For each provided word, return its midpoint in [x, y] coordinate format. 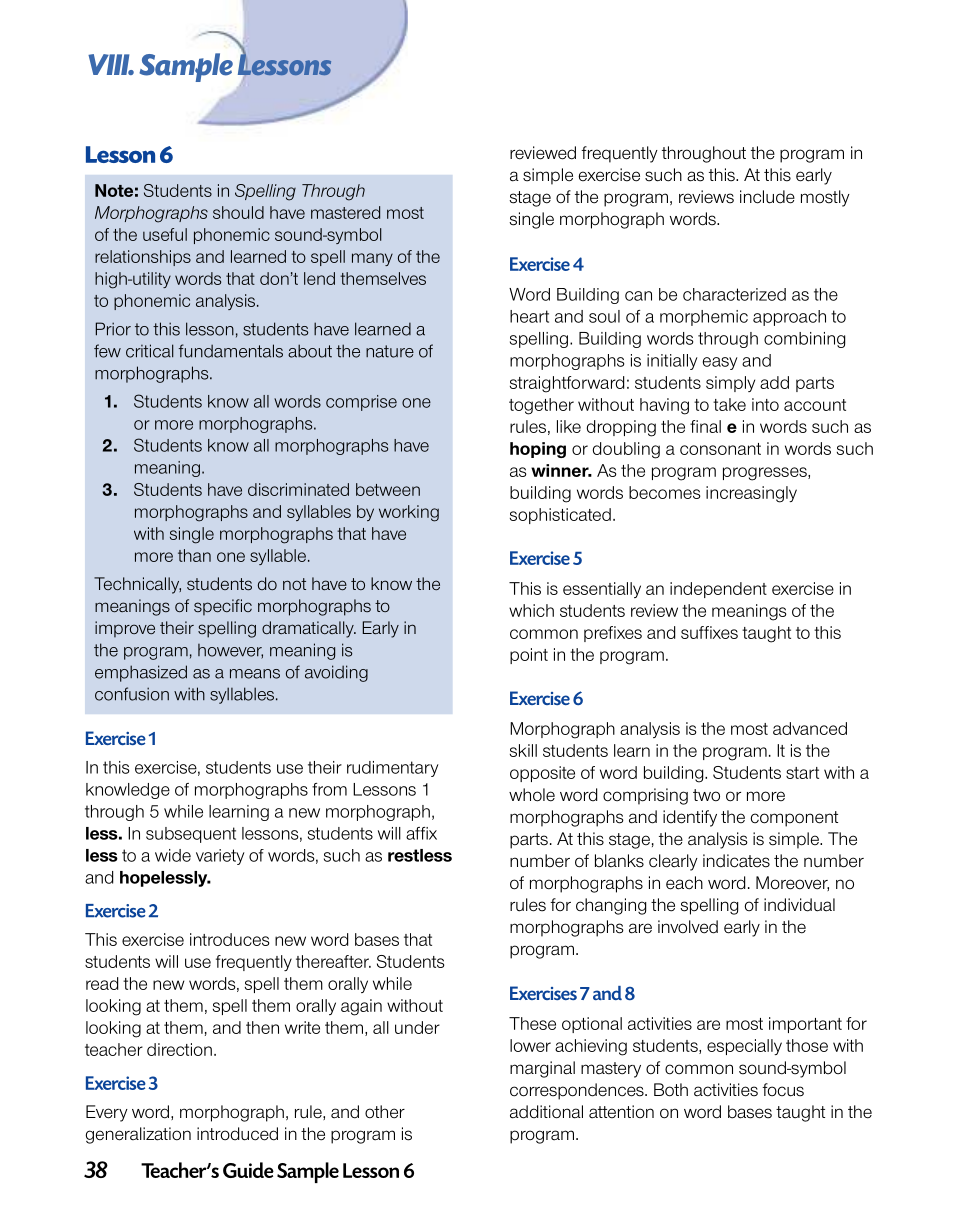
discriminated [298, 489]
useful [165, 234]
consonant [720, 449]
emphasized [141, 673]
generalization [138, 1135]
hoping [538, 450]
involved [688, 927]
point [529, 656]
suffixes [709, 632]
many [372, 259]
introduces [230, 939]
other [385, 1112]
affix [421, 833]
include [767, 197]
